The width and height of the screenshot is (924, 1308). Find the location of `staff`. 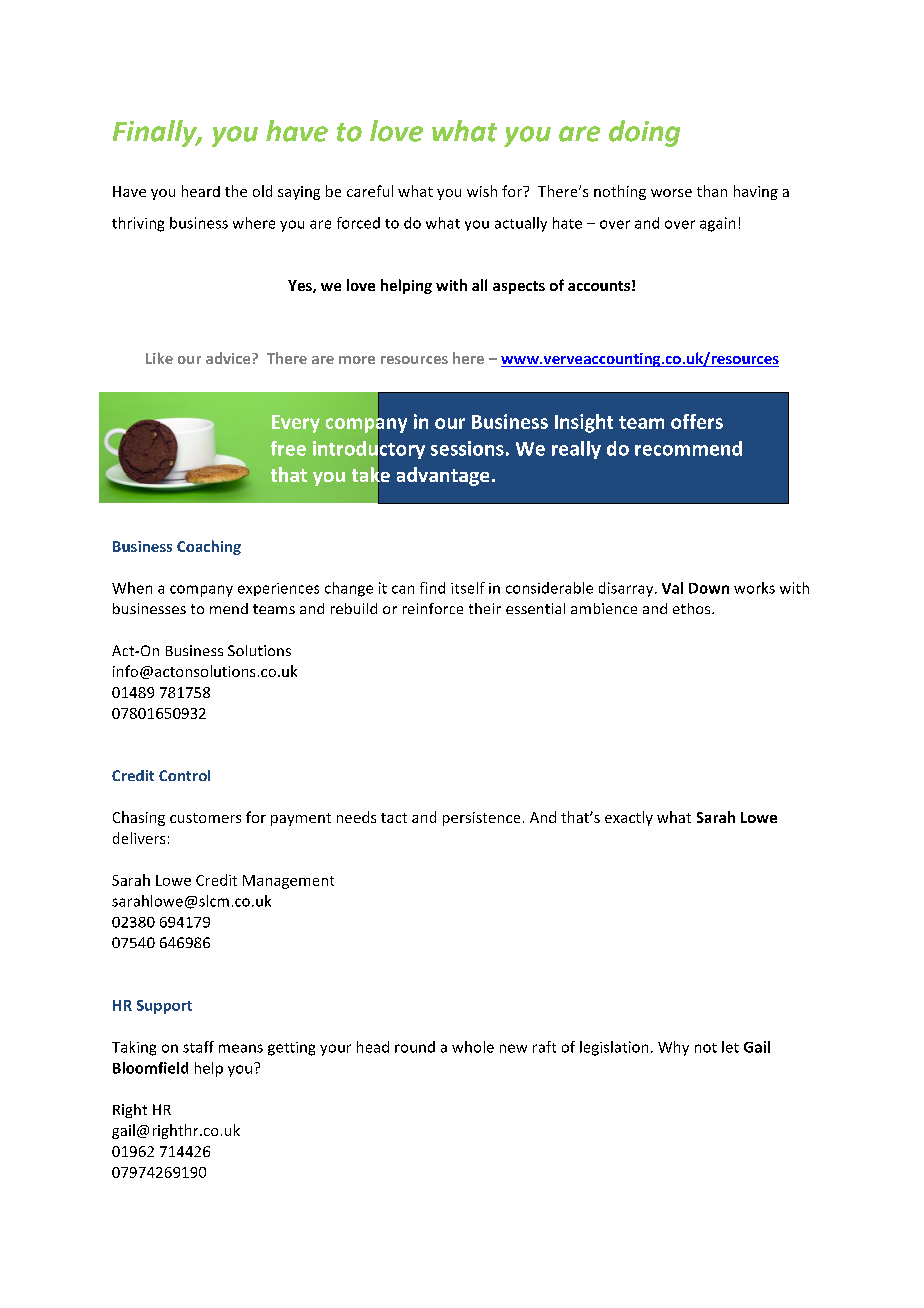

staff is located at coordinates (198, 1047).
